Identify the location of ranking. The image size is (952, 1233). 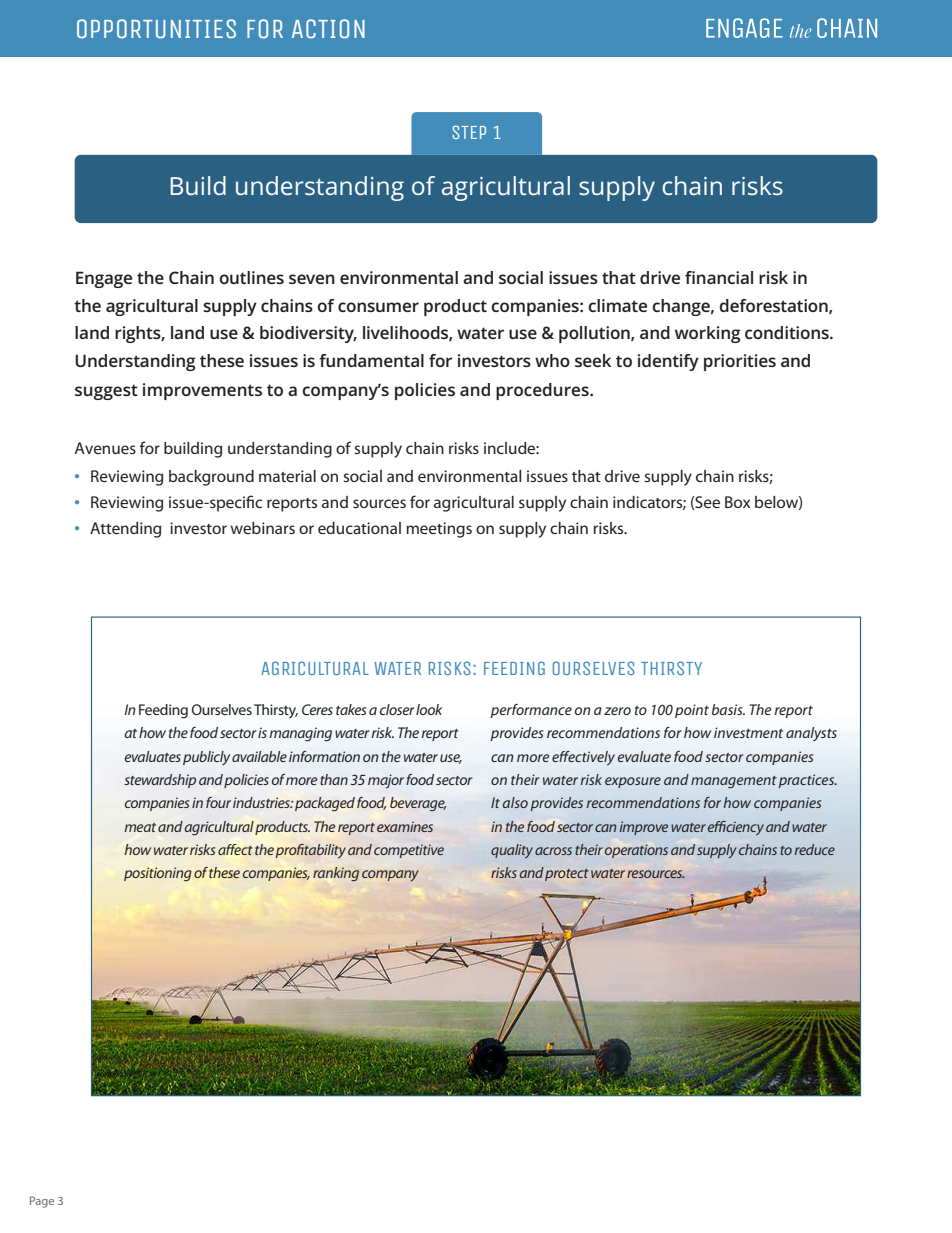
(336, 874).
